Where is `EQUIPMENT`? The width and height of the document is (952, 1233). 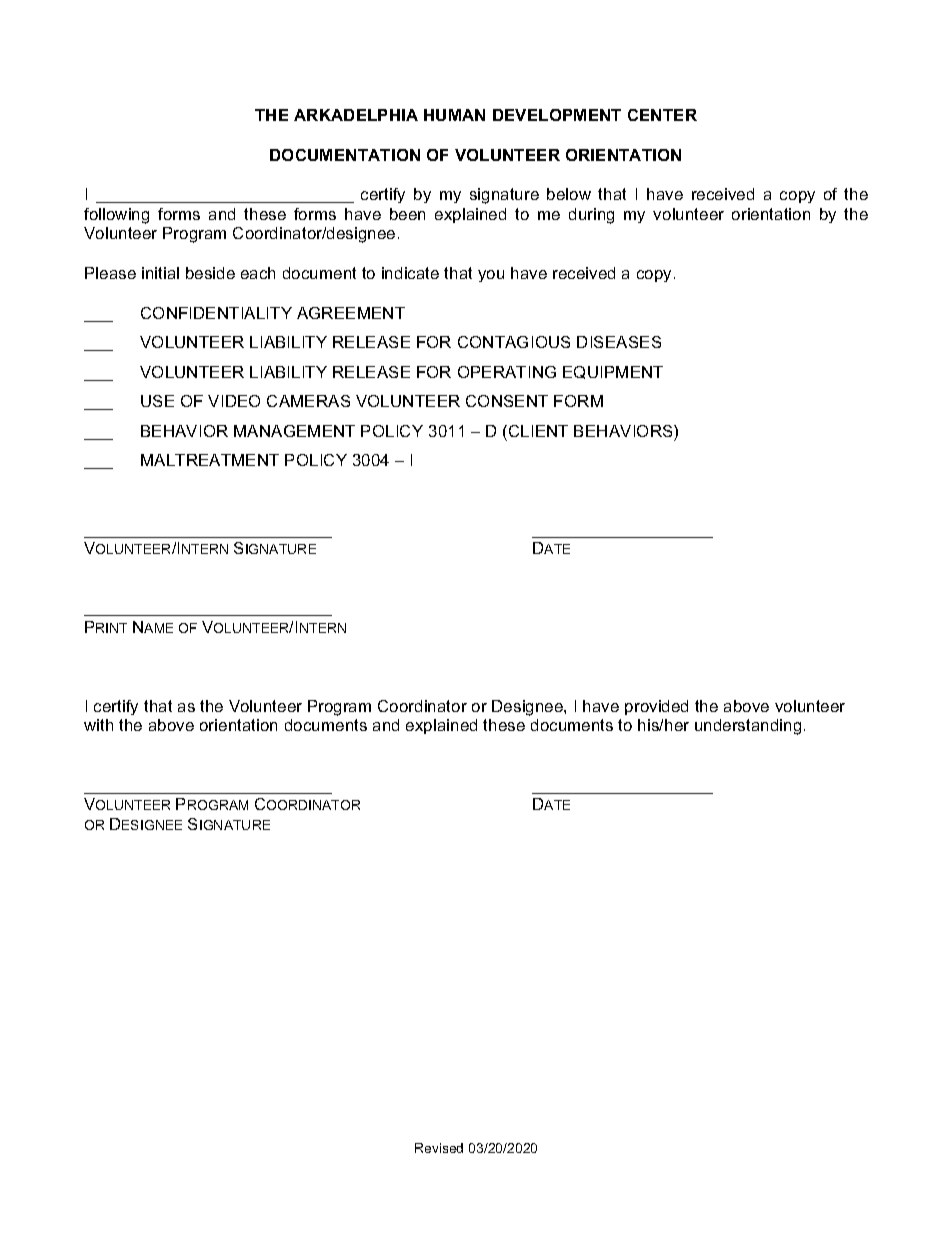
EQUIPMENT is located at coordinates (613, 372).
